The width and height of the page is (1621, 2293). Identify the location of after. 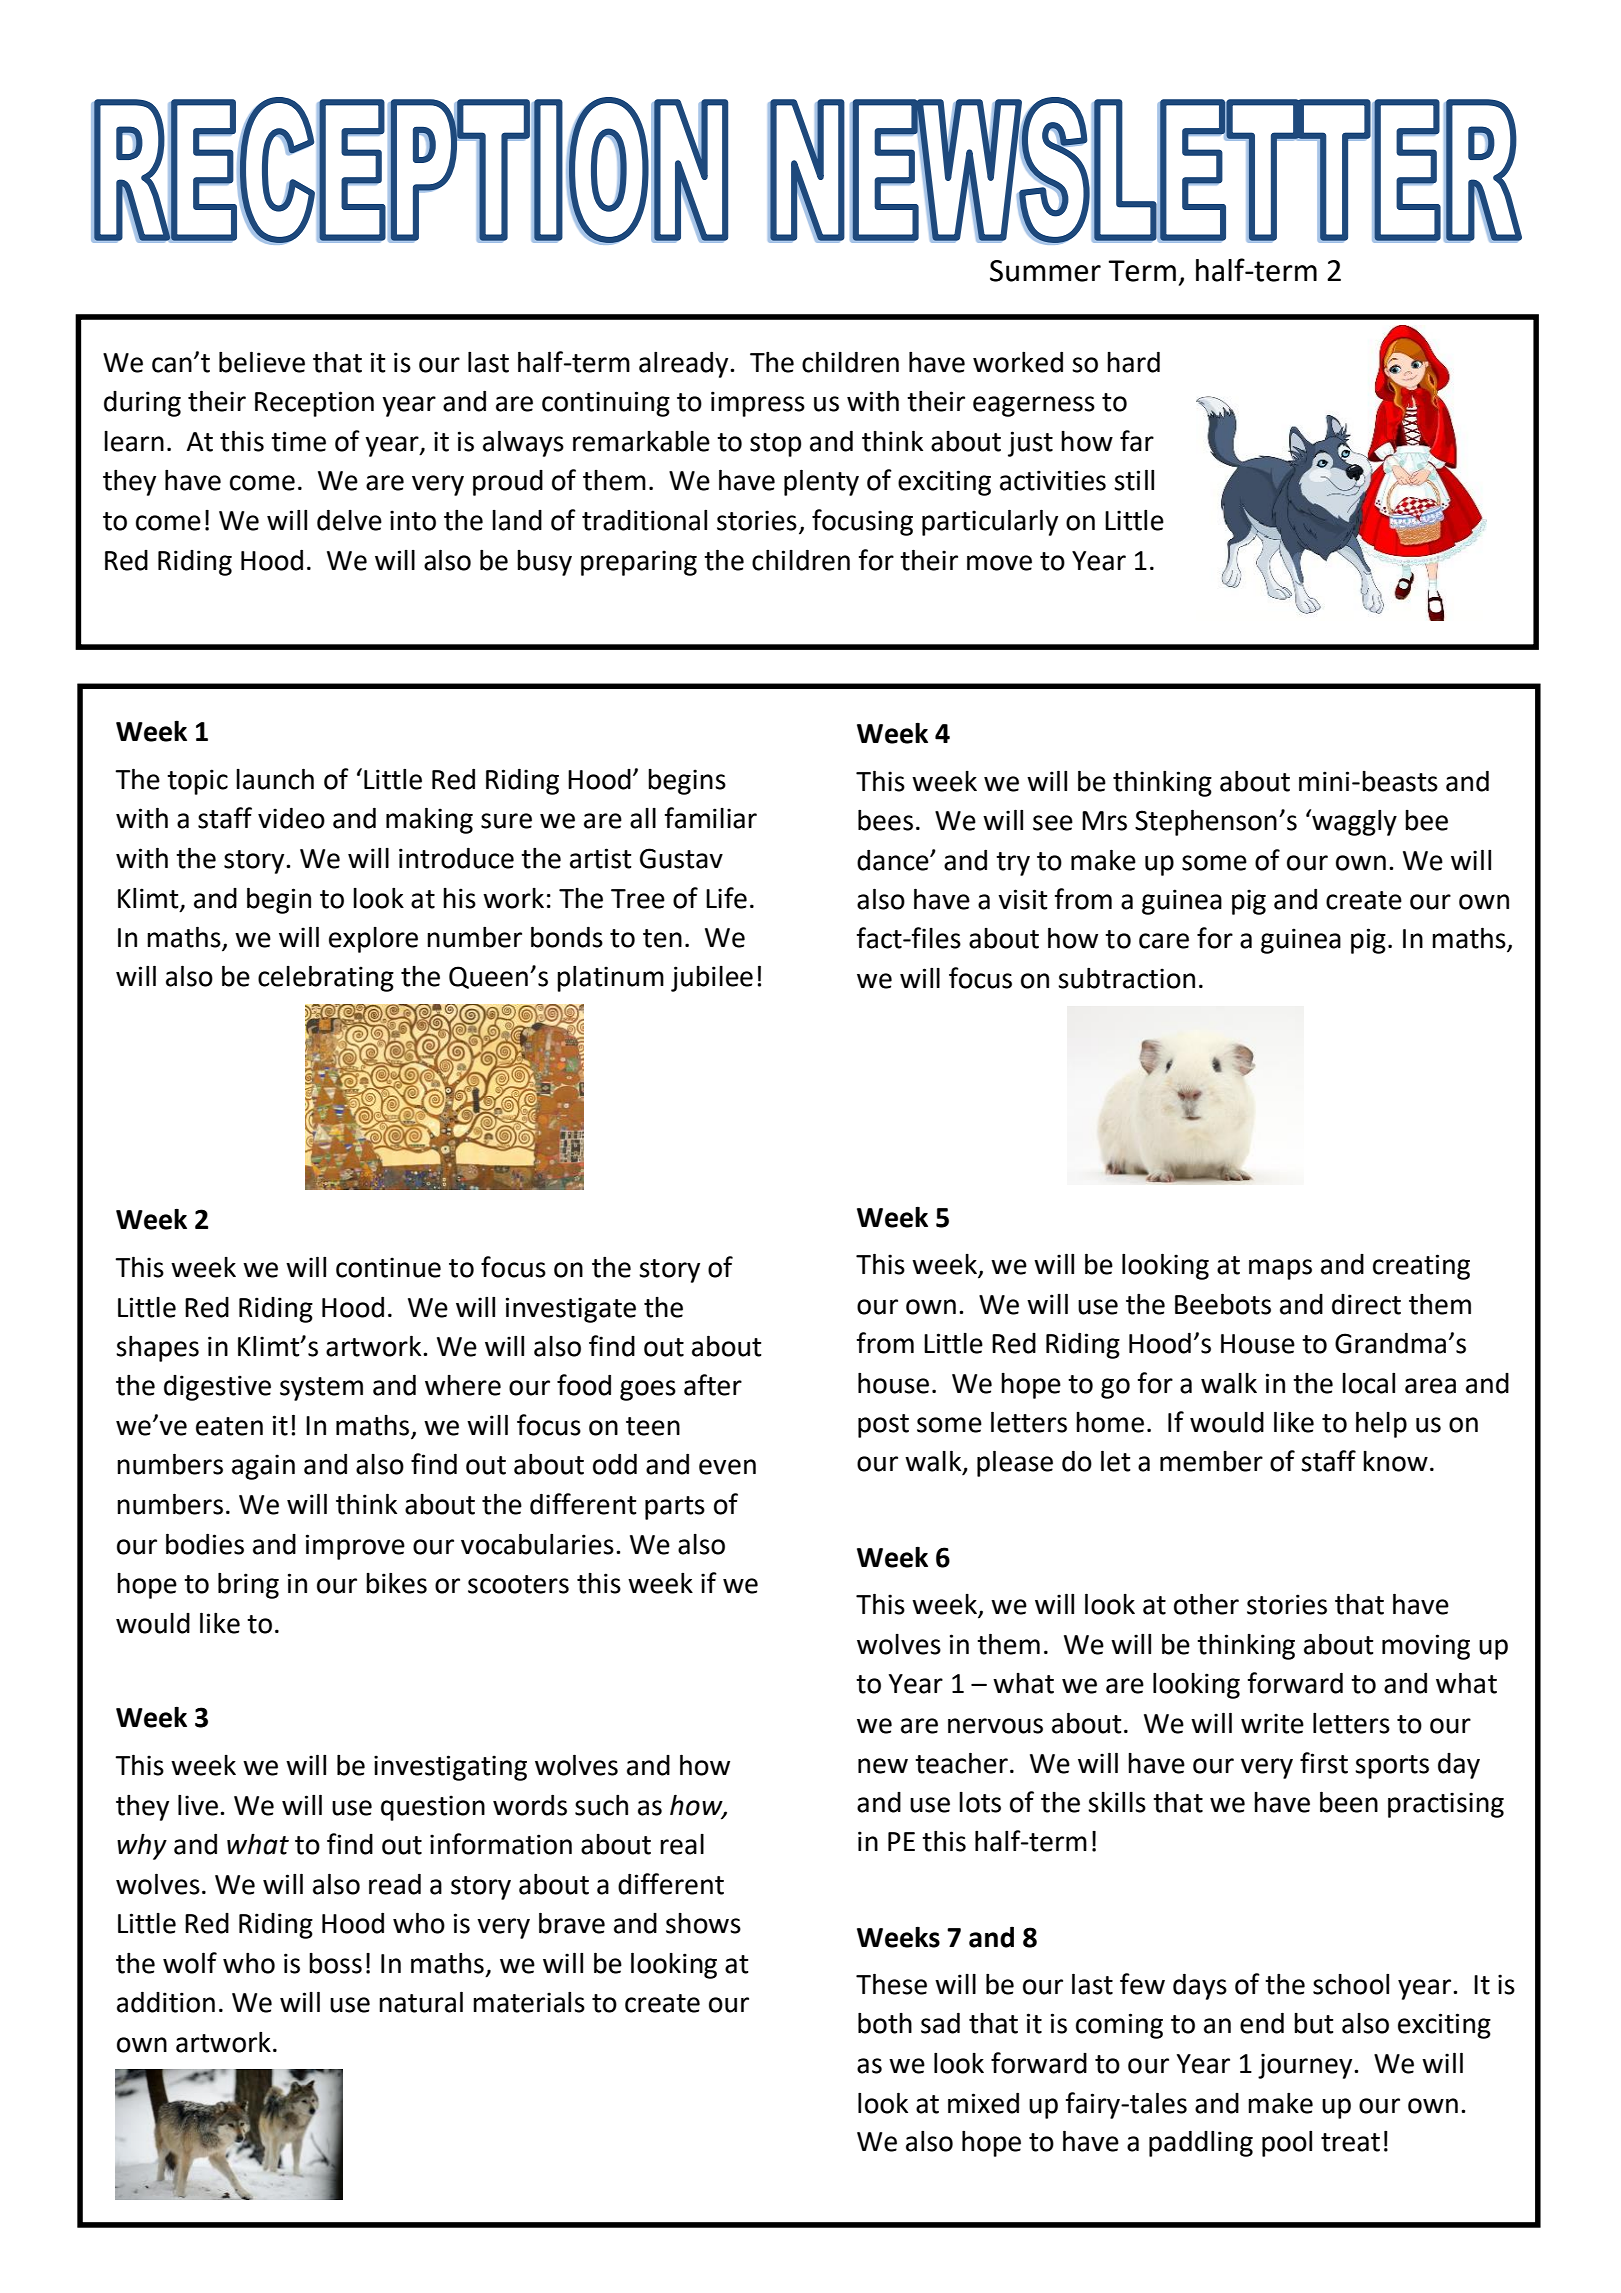
(713, 1385).
